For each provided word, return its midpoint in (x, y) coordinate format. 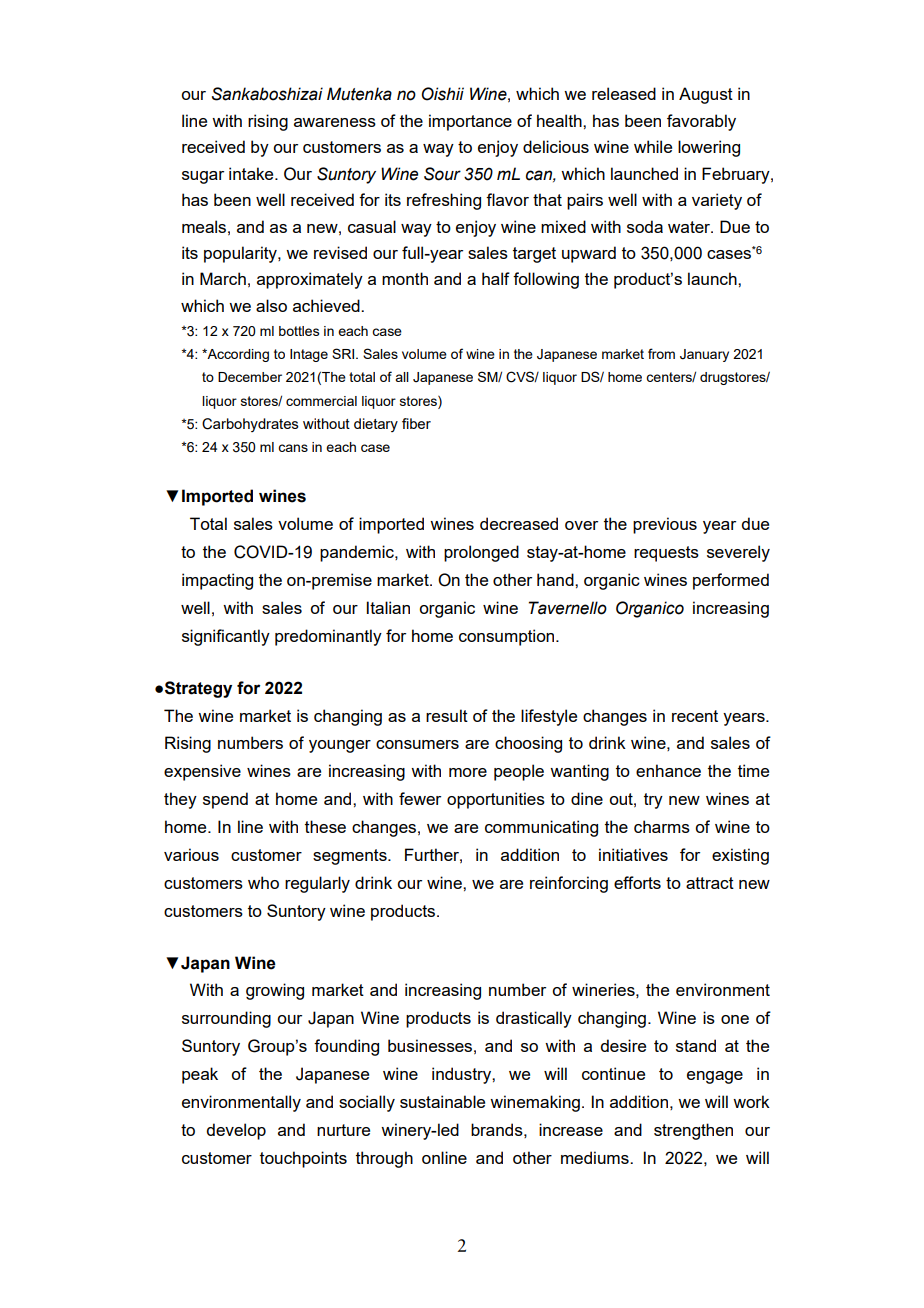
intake (252, 173)
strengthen (693, 1131)
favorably (701, 122)
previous (665, 525)
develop (236, 1131)
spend (225, 800)
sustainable (442, 1101)
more (468, 772)
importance (470, 122)
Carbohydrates (250, 425)
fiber (416, 423)
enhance (668, 770)
